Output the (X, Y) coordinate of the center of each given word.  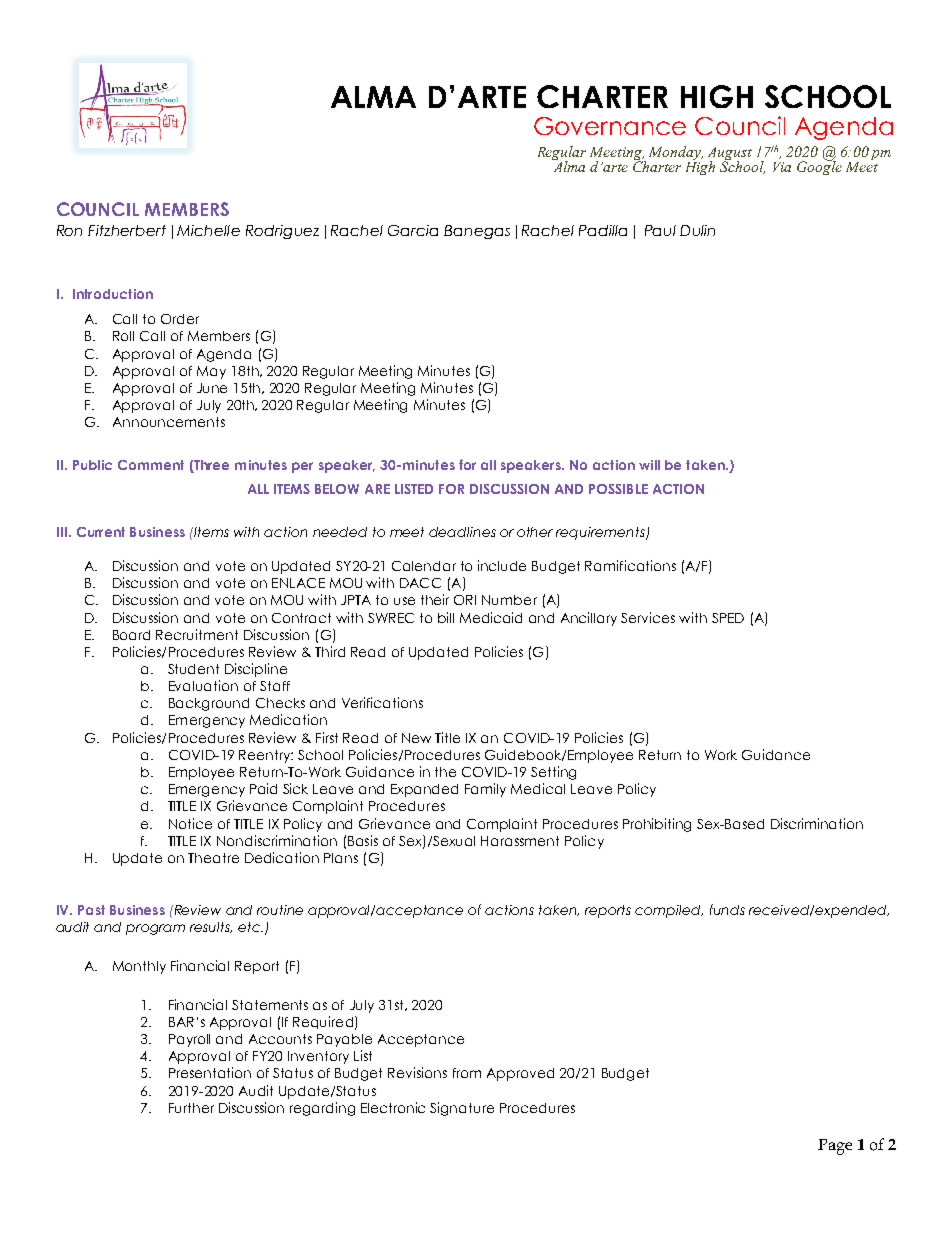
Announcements (169, 422)
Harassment (520, 841)
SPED (728, 618)
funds (727, 909)
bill (446, 617)
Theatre (213, 858)
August (730, 155)
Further (191, 1108)
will (649, 465)
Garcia (413, 230)
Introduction (113, 294)
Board (131, 635)
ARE (377, 489)
